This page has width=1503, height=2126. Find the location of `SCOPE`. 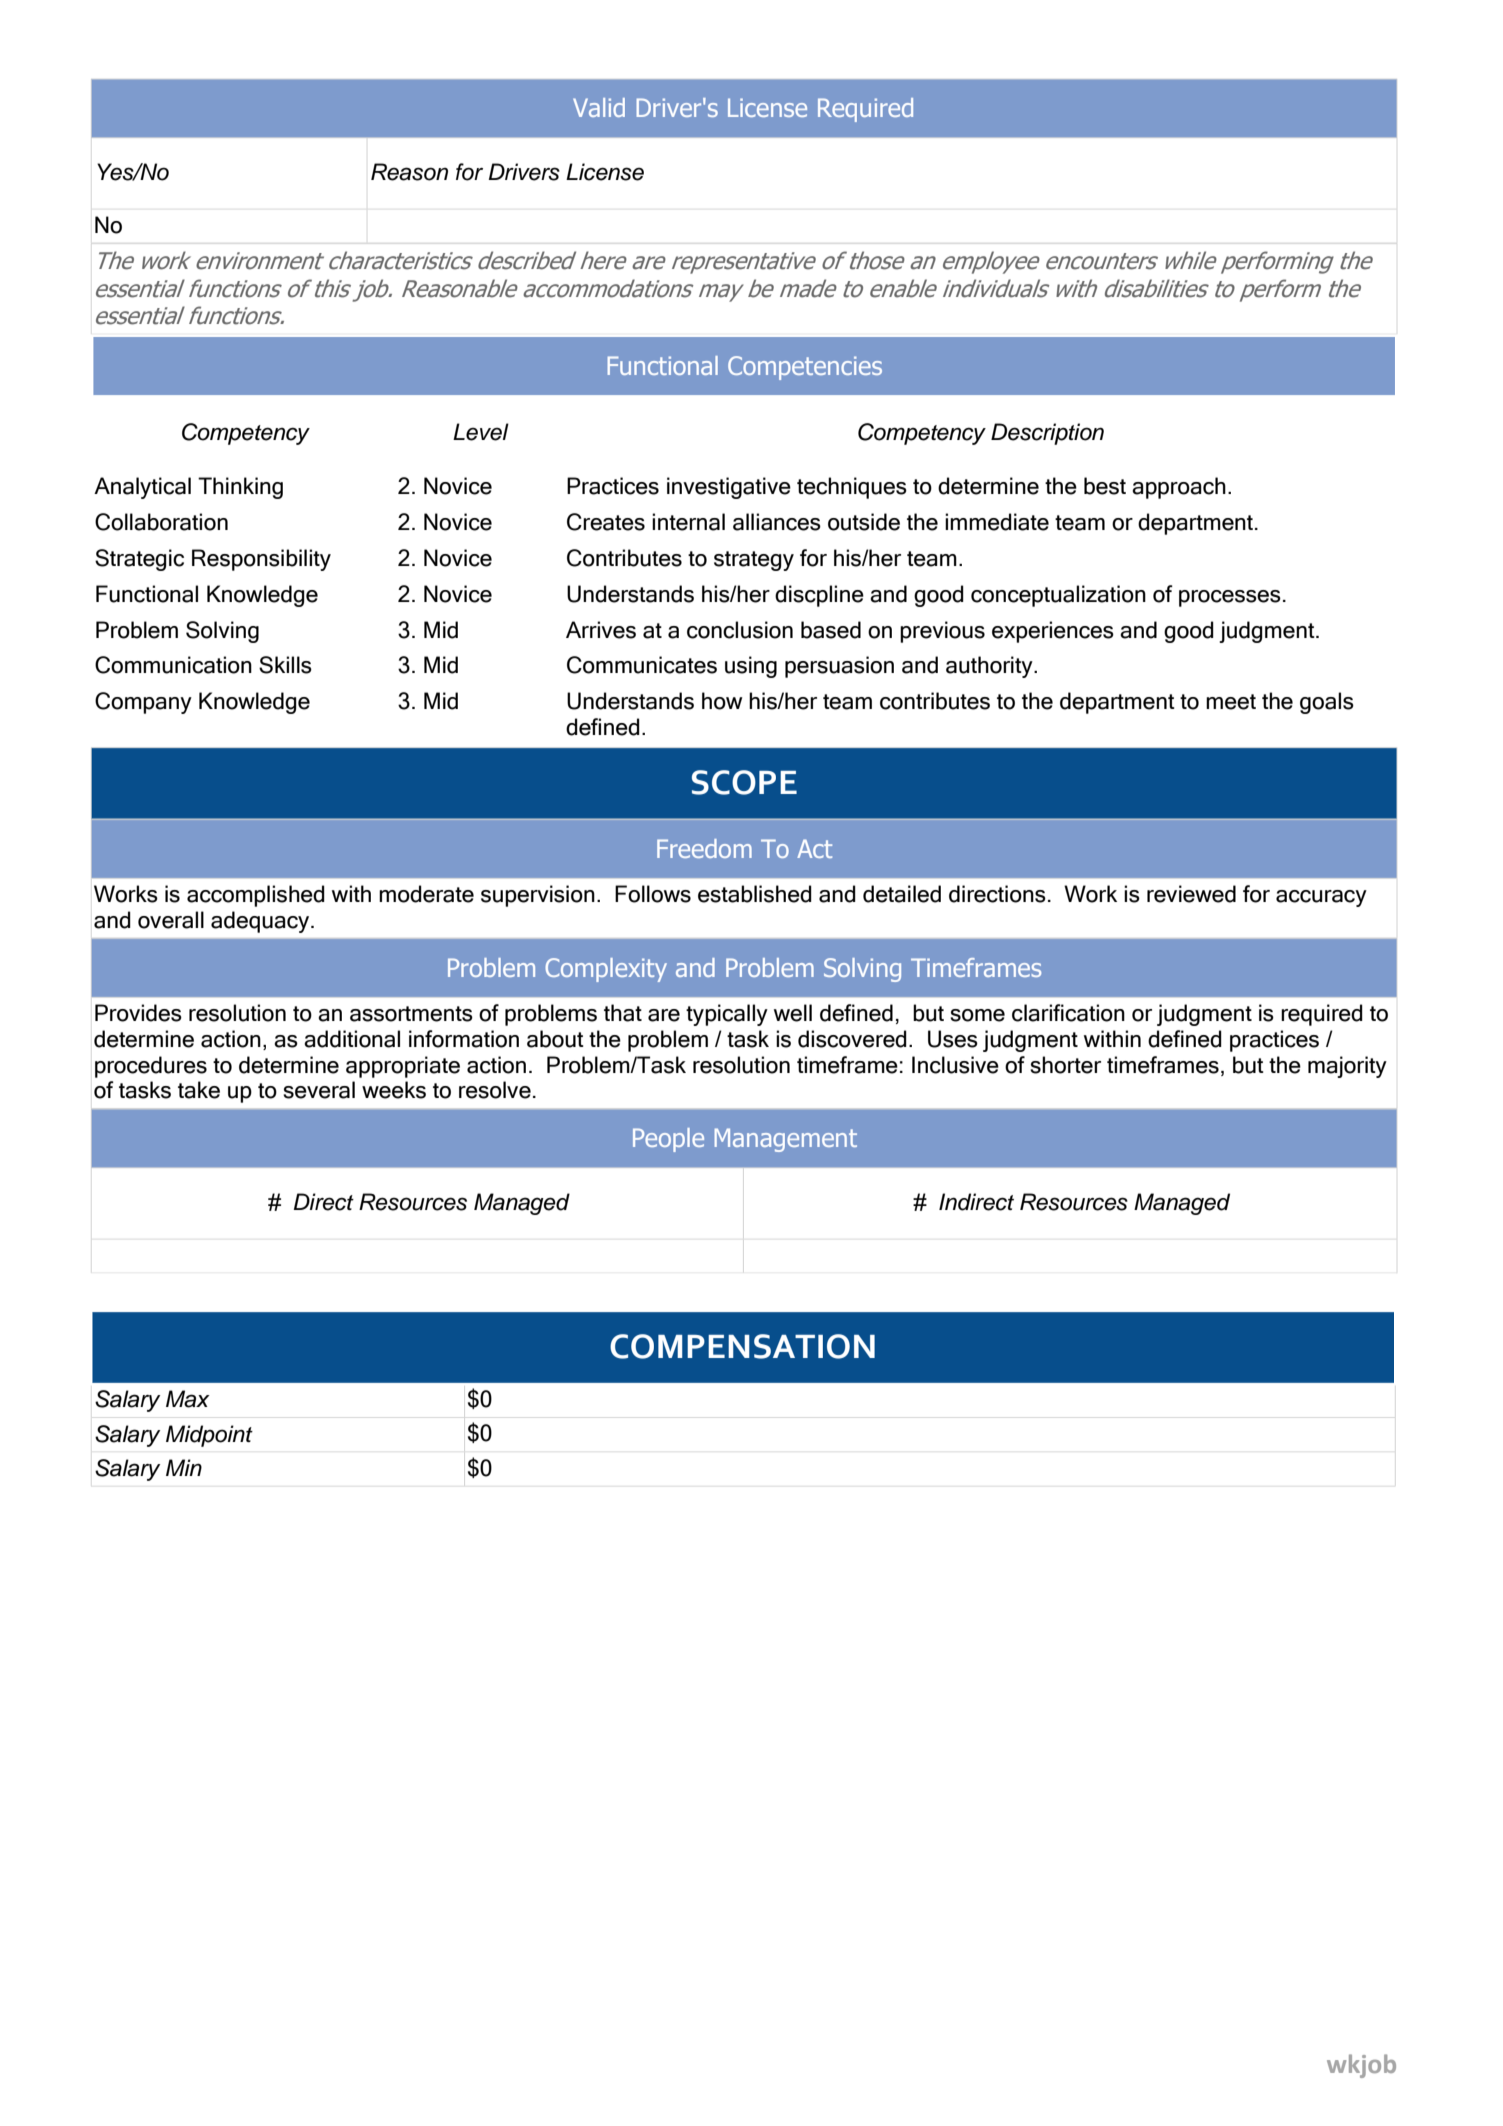

SCOPE is located at coordinates (744, 782).
